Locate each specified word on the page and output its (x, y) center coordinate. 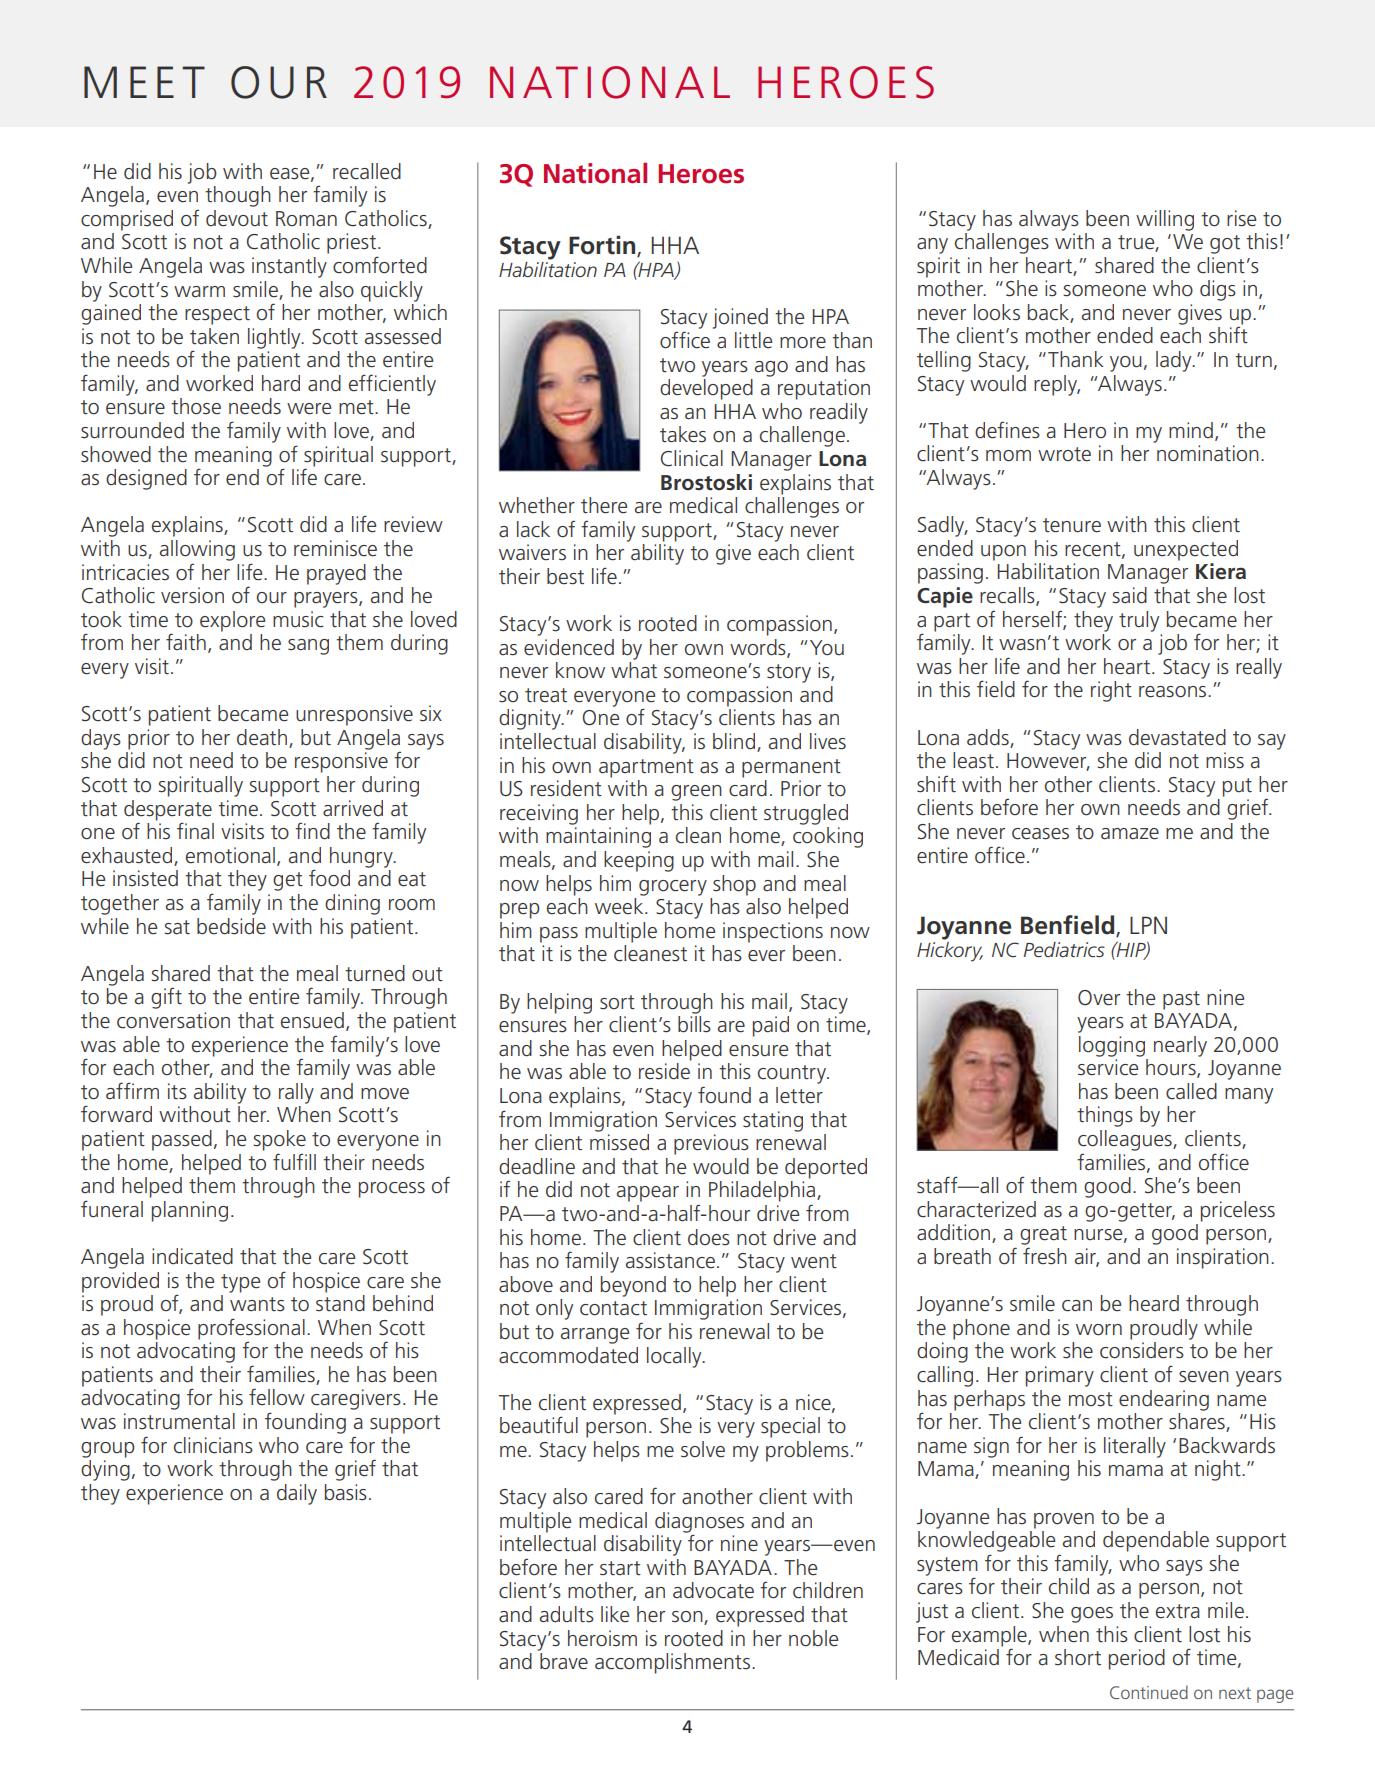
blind (735, 742)
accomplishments (672, 1663)
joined (740, 318)
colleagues (1126, 1140)
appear (648, 1194)
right (1111, 691)
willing (1165, 220)
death (262, 737)
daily (297, 1494)
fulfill (294, 1162)
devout (237, 218)
